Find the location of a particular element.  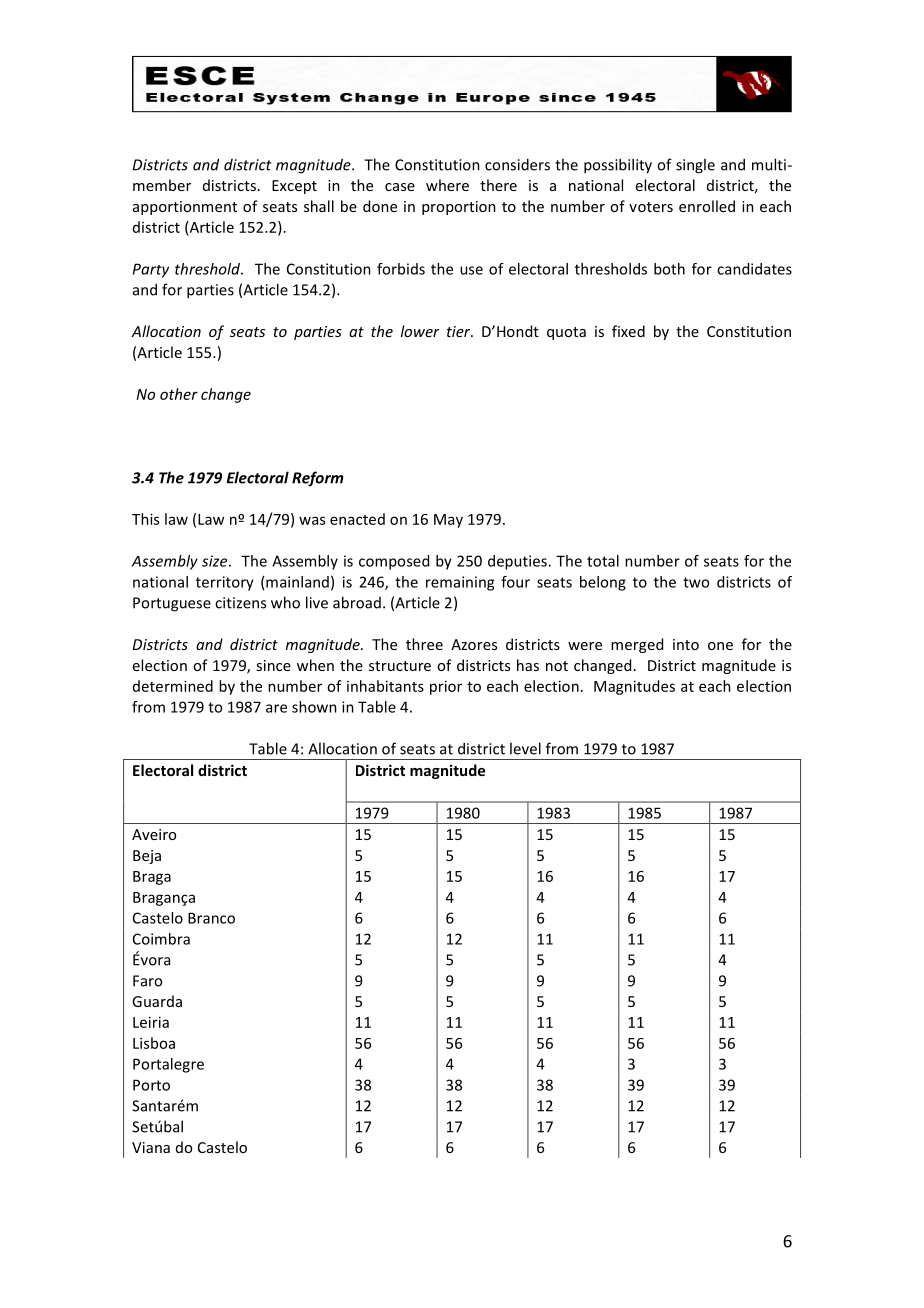

are is located at coordinates (276, 708).
